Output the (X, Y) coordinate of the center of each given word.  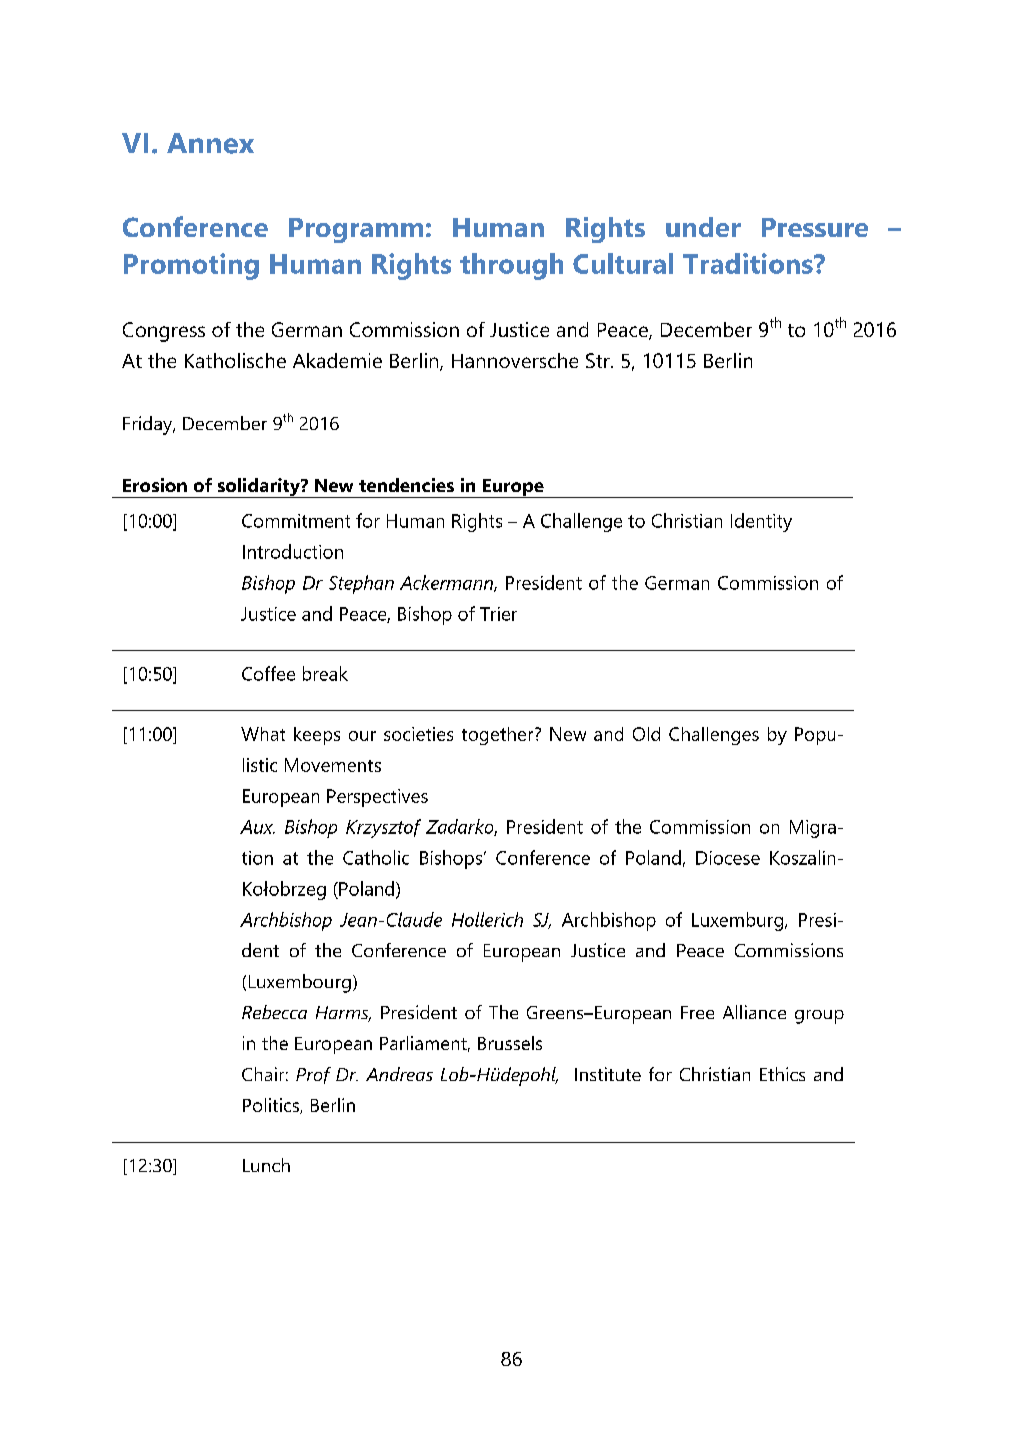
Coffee (268, 673)
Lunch (266, 1165)
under (703, 227)
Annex (210, 143)
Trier (498, 614)
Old (646, 734)
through (511, 266)
